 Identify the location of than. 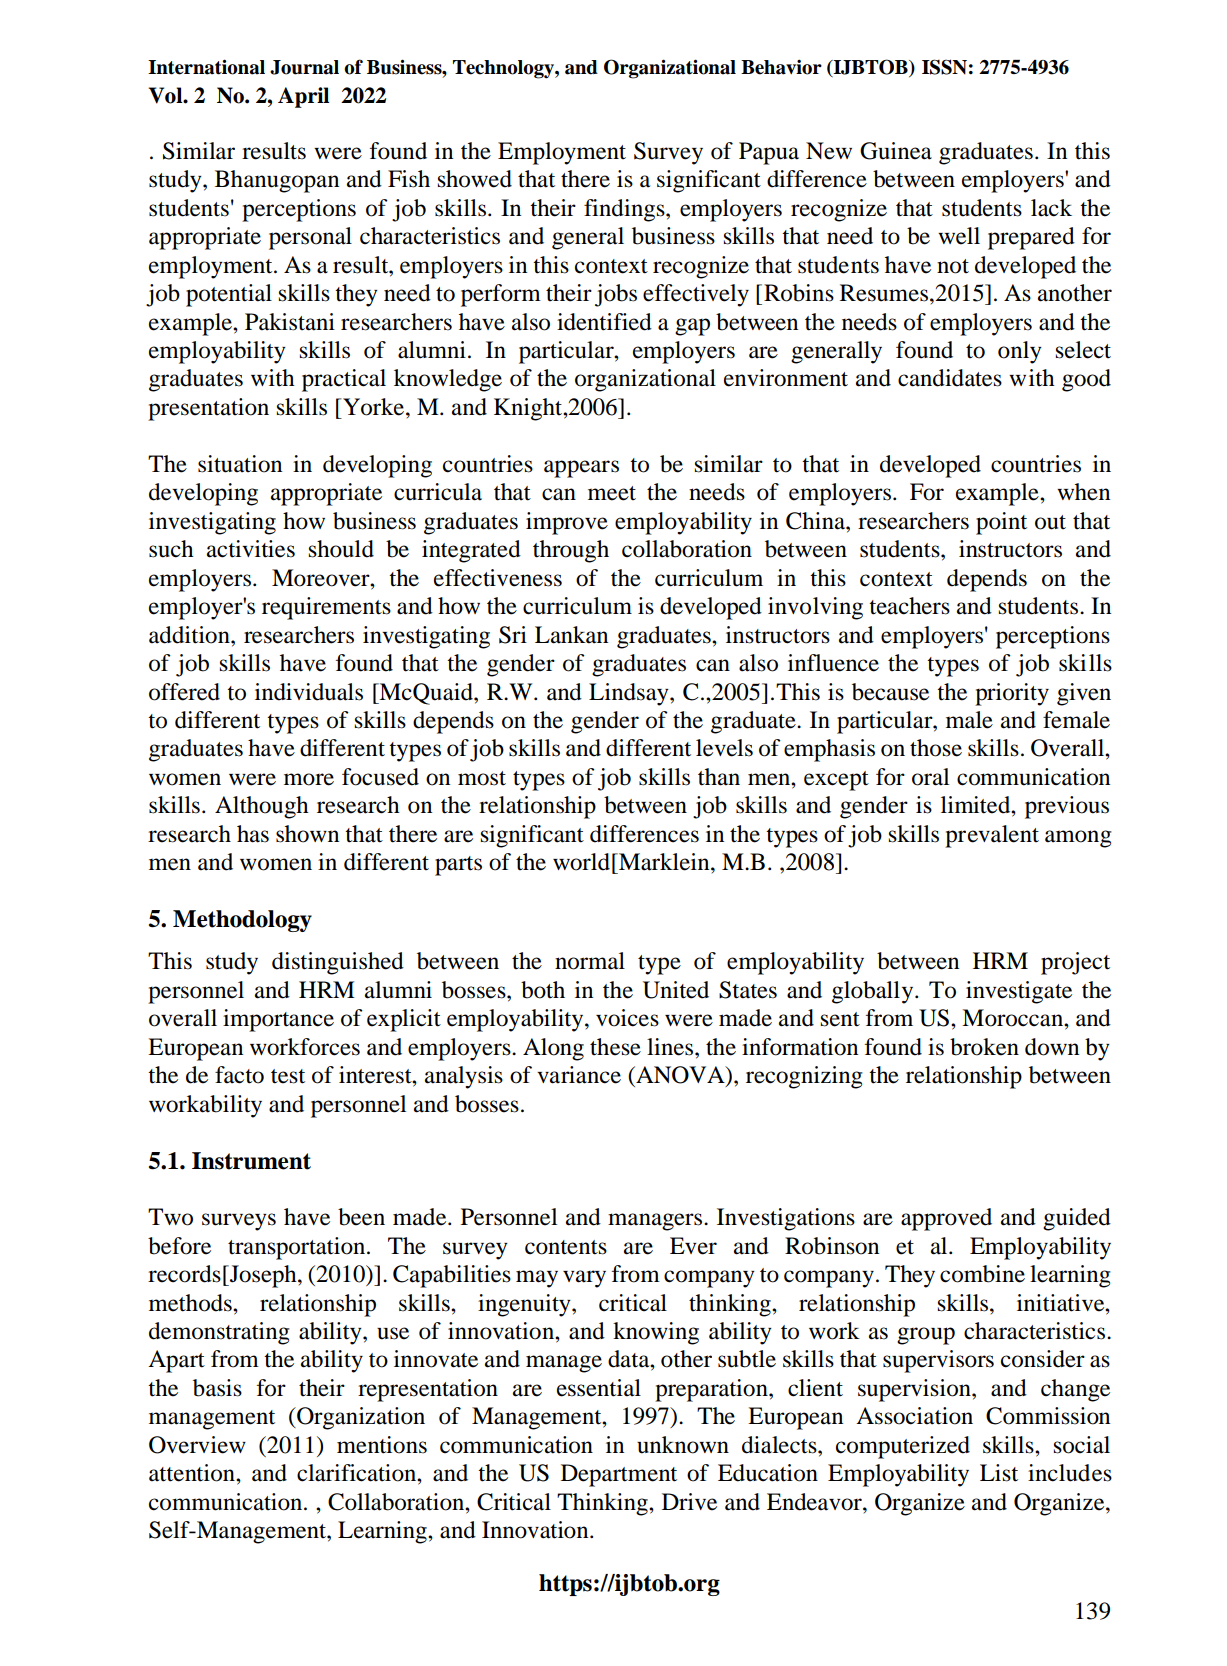
(719, 777).
